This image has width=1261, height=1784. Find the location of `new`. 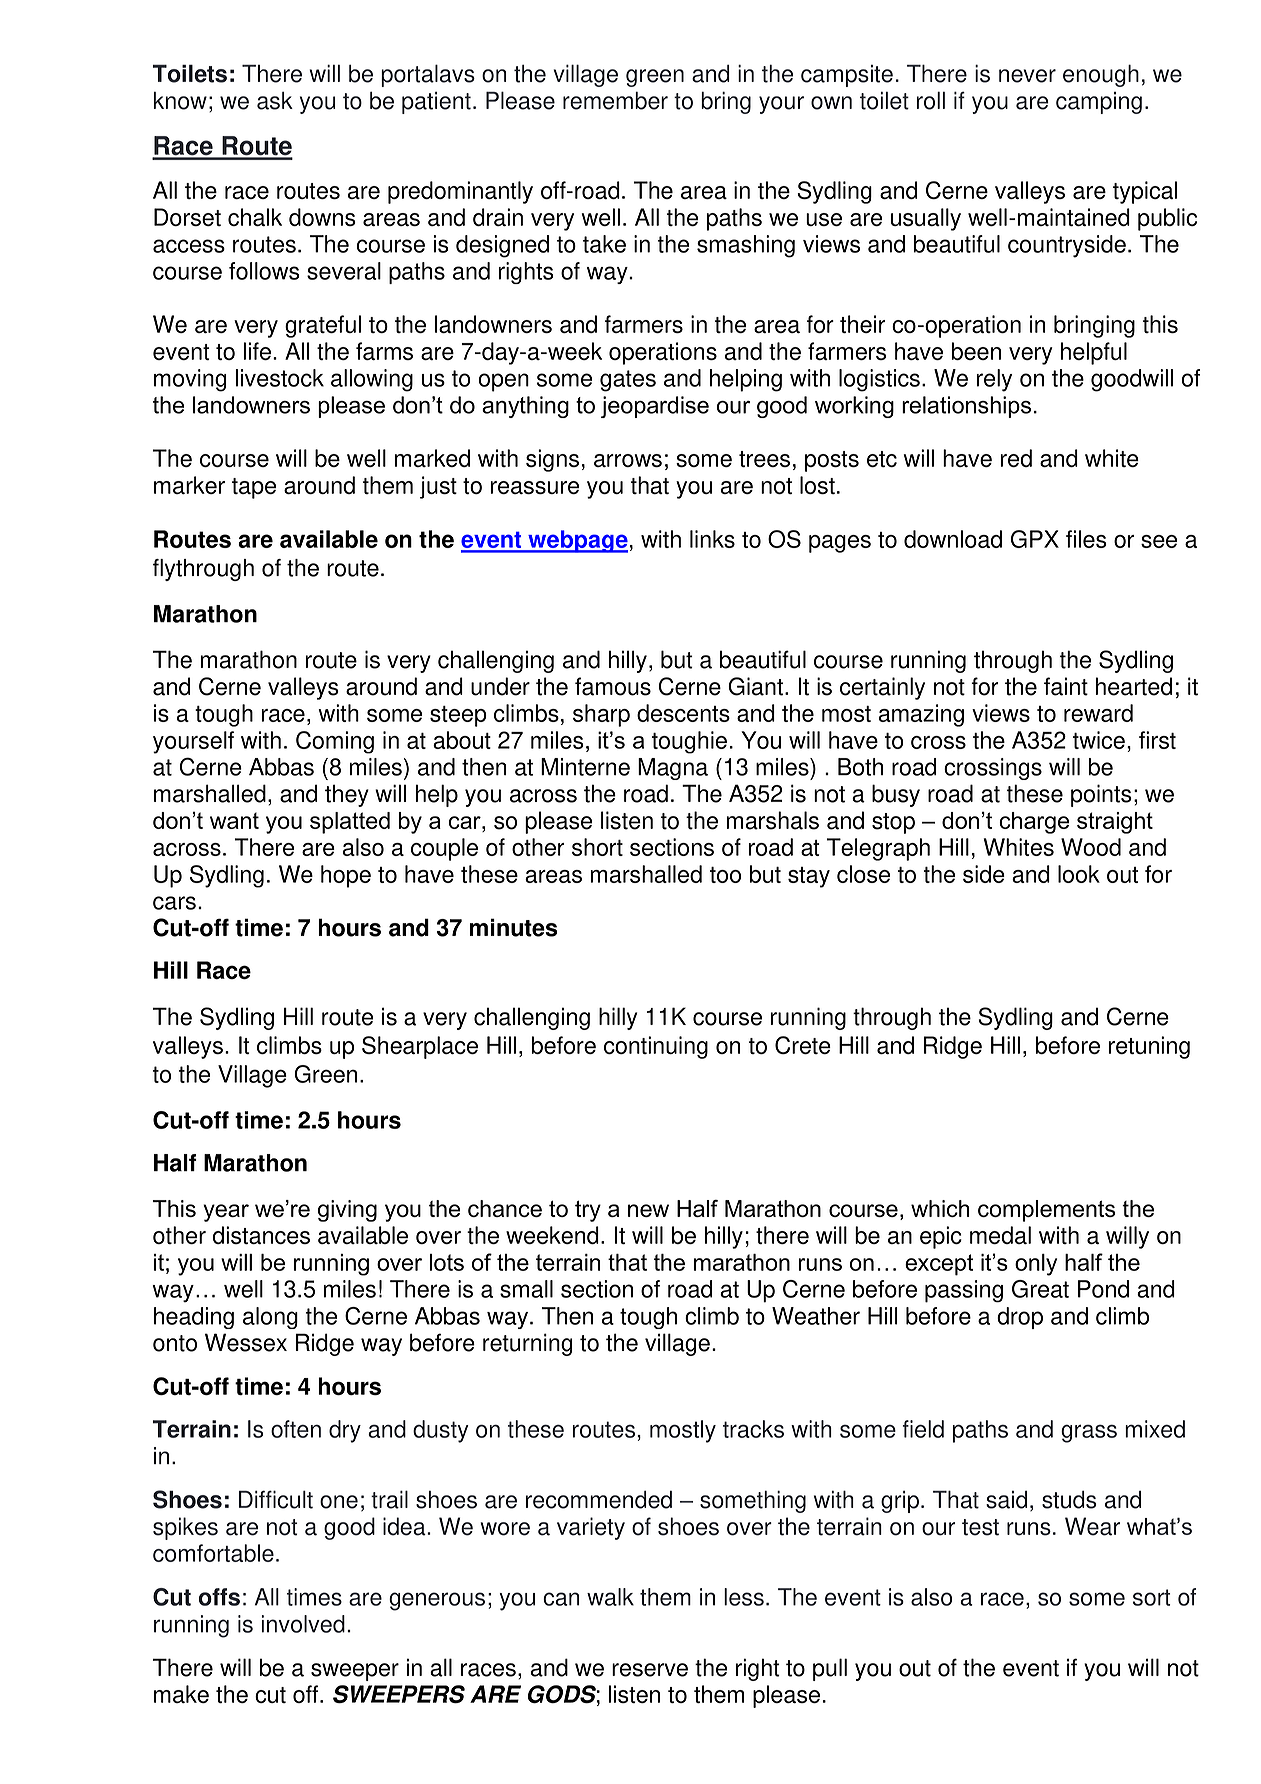

new is located at coordinates (648, 1210).
